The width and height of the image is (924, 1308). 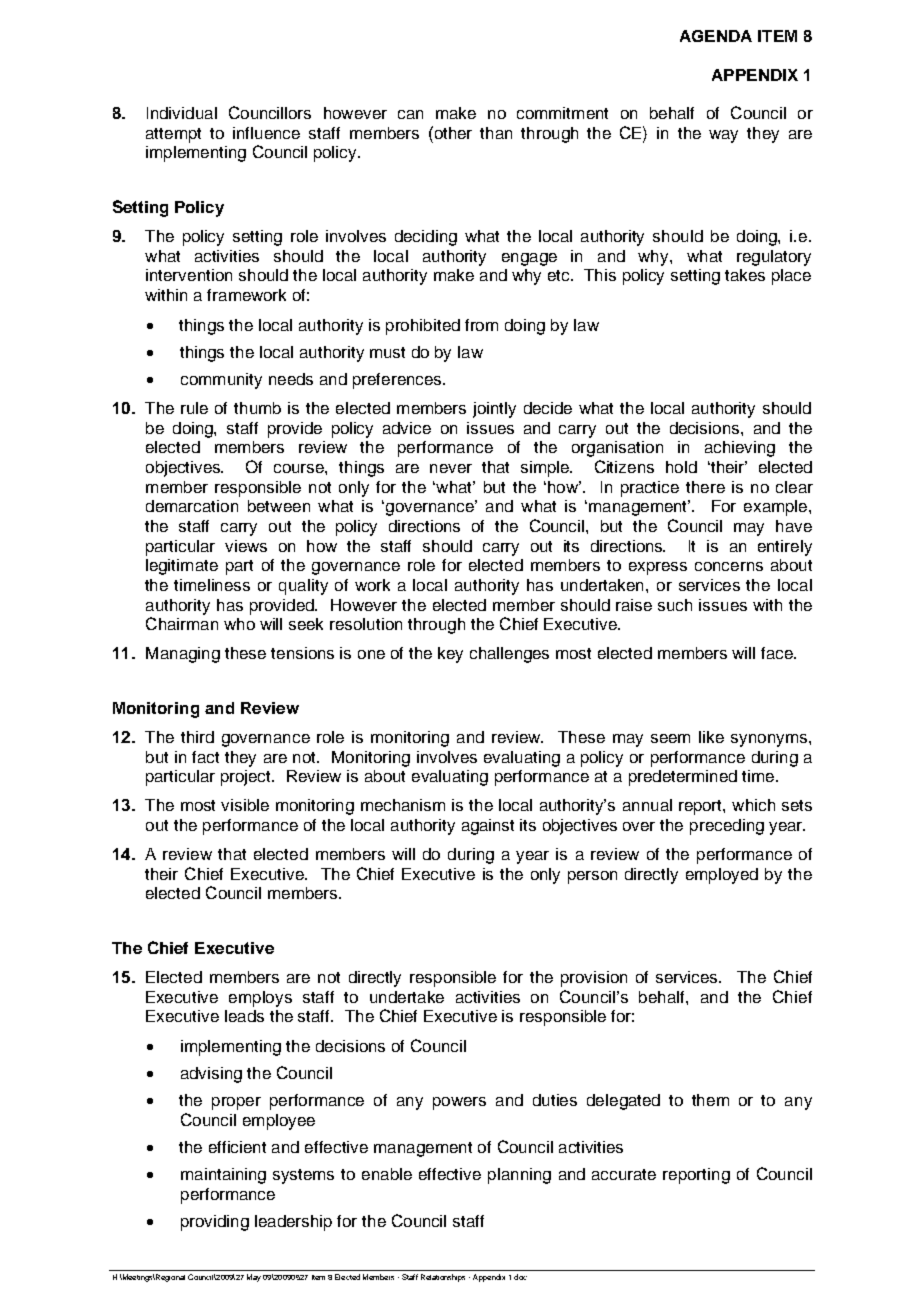 What do you see at coordinates (239, 624) in the image?
I see `who` at bounding box center [239, 624].
